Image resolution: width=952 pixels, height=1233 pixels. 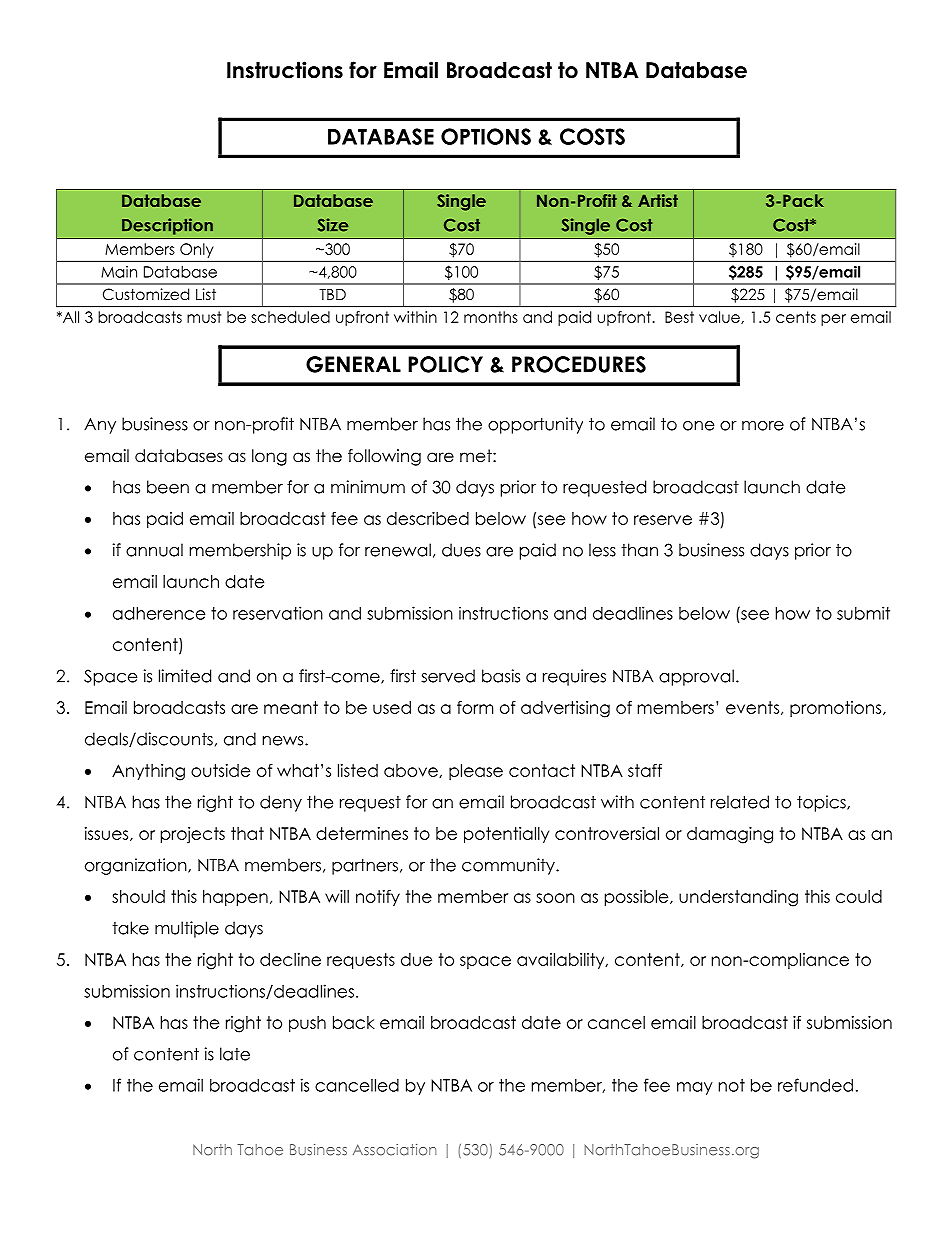 What do you see at coordinates (445, 364) in the screenshot?
I see `POLICY` at bounding box center [445, 364].
